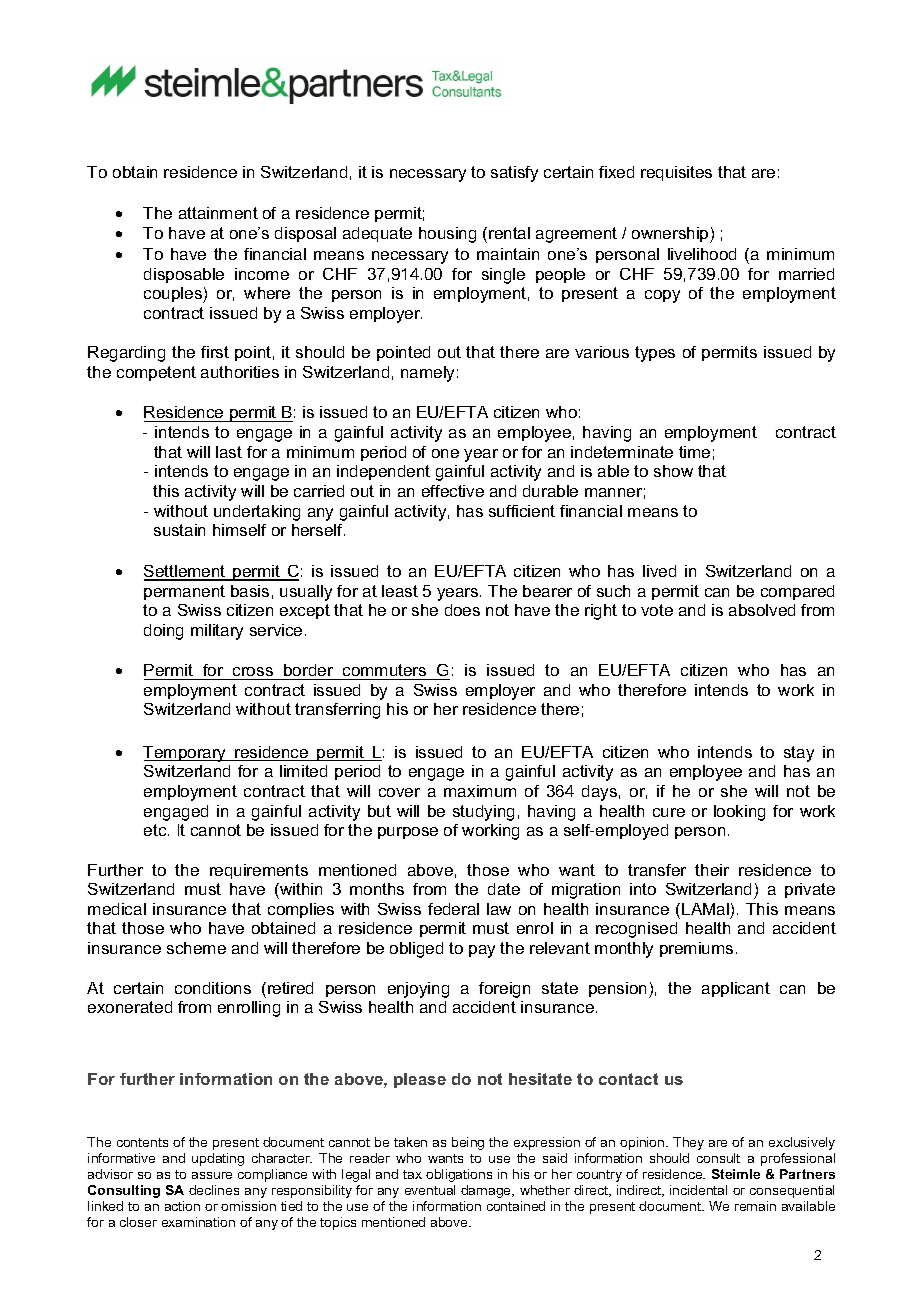 The height and width of the page is (1308, 924). Describe the element at coordinates (253, 671) in the page. I see `cross` at that location.
